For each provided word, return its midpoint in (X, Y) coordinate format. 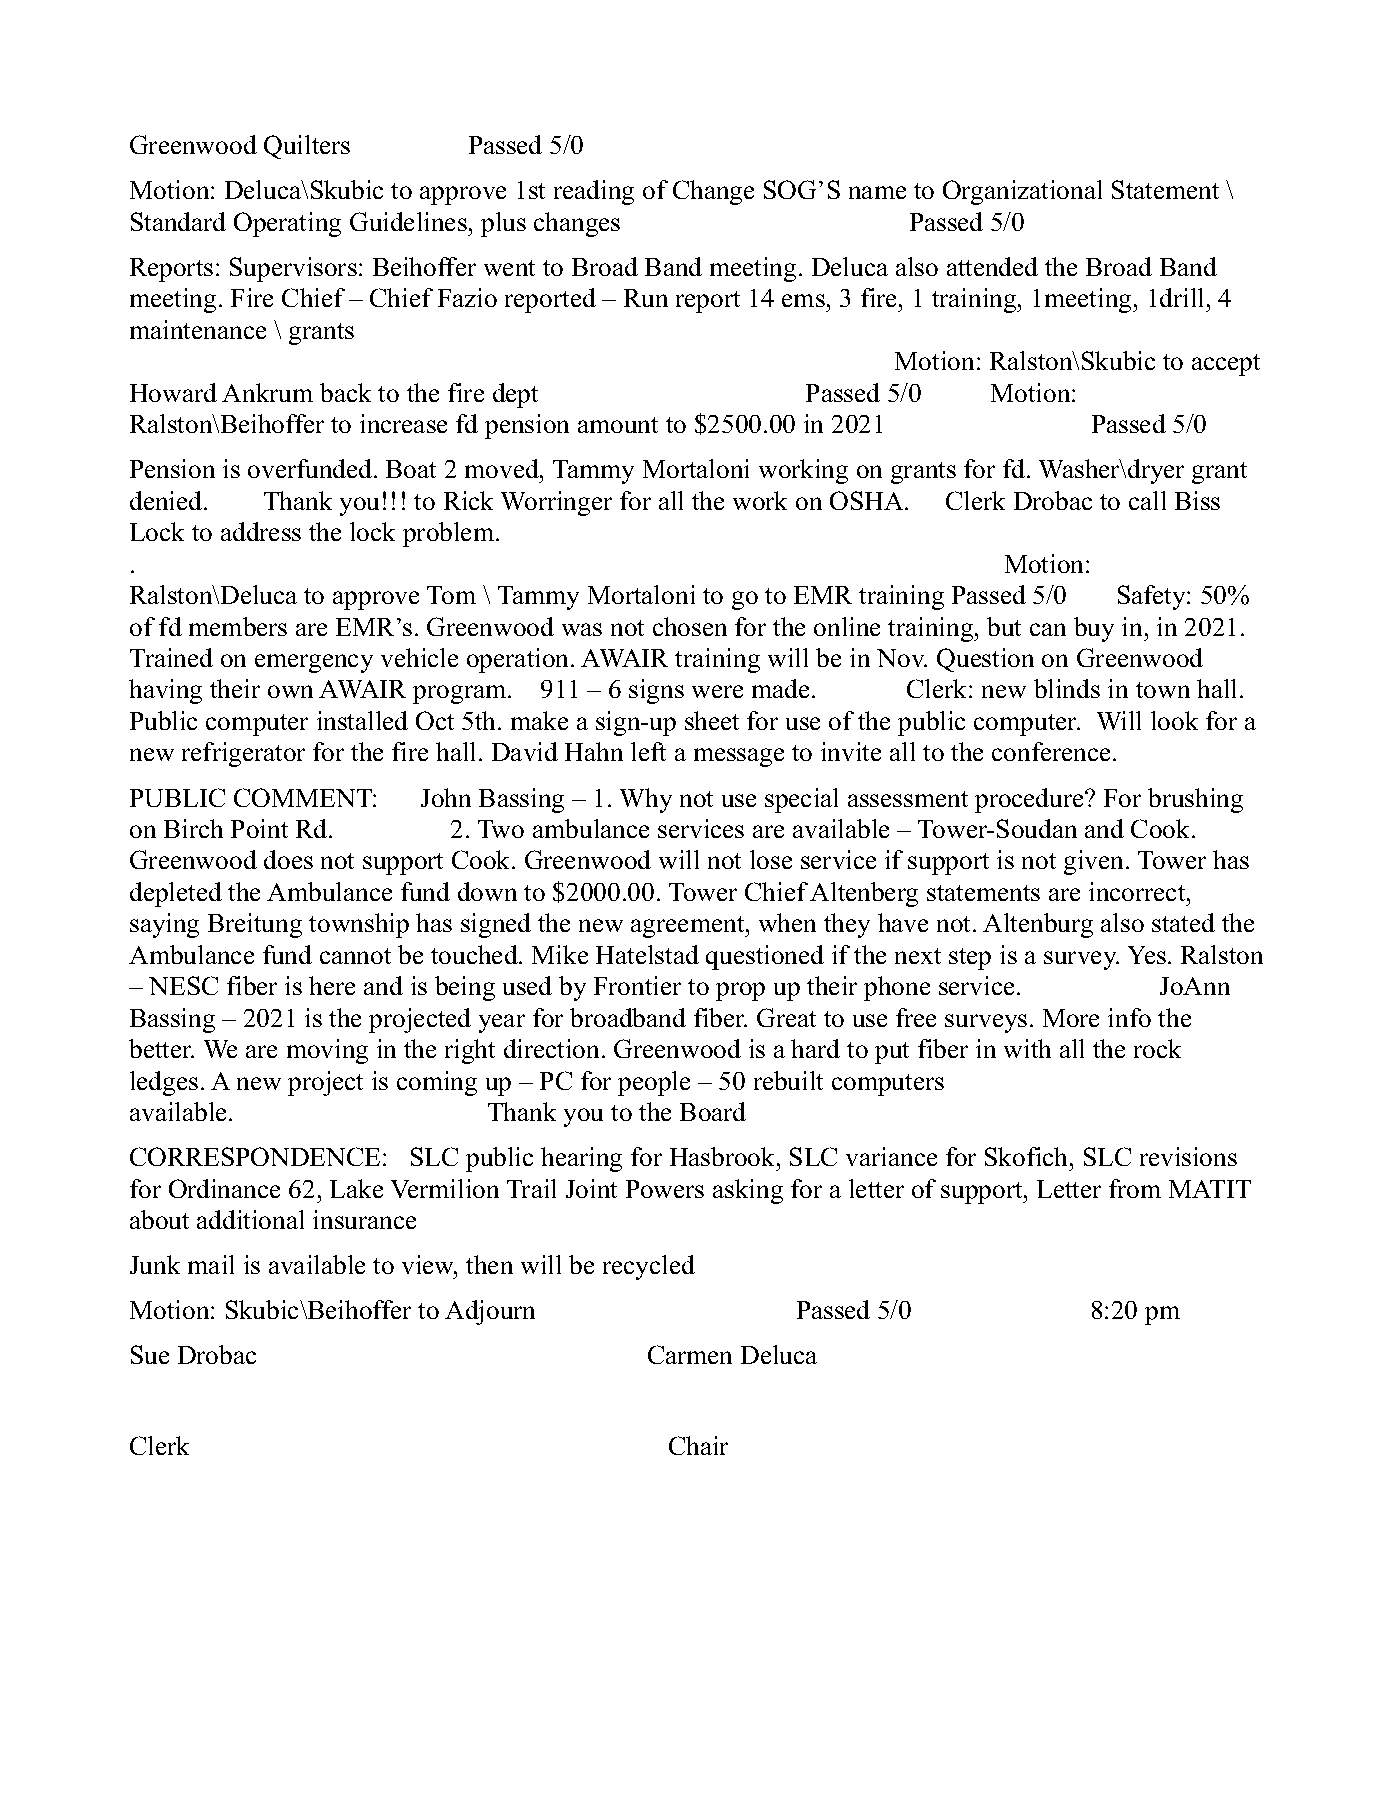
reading (594, 192)
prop (740, 991)
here (332, 985)
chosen (690, 626)
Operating (287, 224)
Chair (698, 1445)
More (1071, 1018)
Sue (150, 1354)
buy (1094, 629)
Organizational (1022, 192)
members (238, 626)
